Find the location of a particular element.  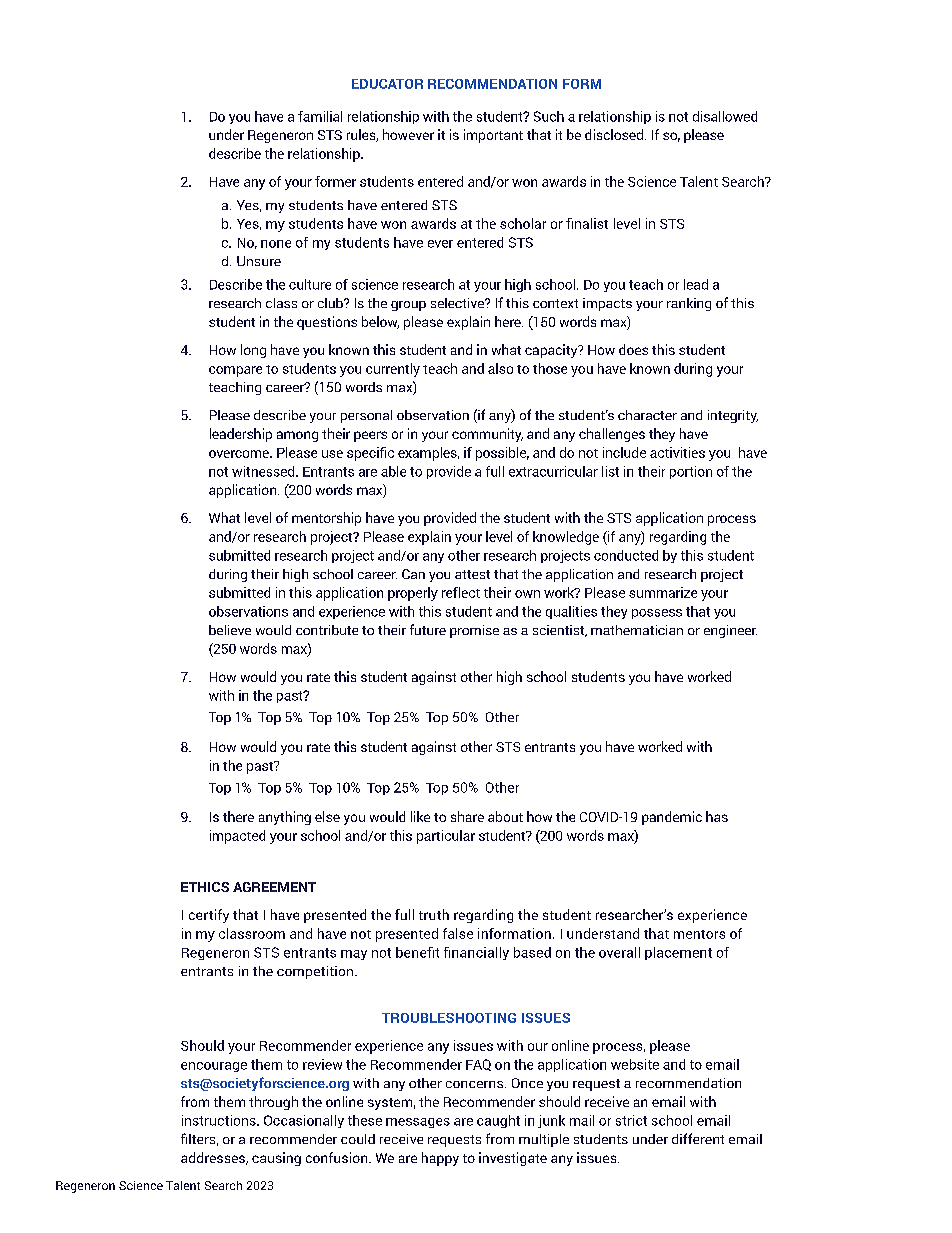

promise is located at coordinates (474, 631).
